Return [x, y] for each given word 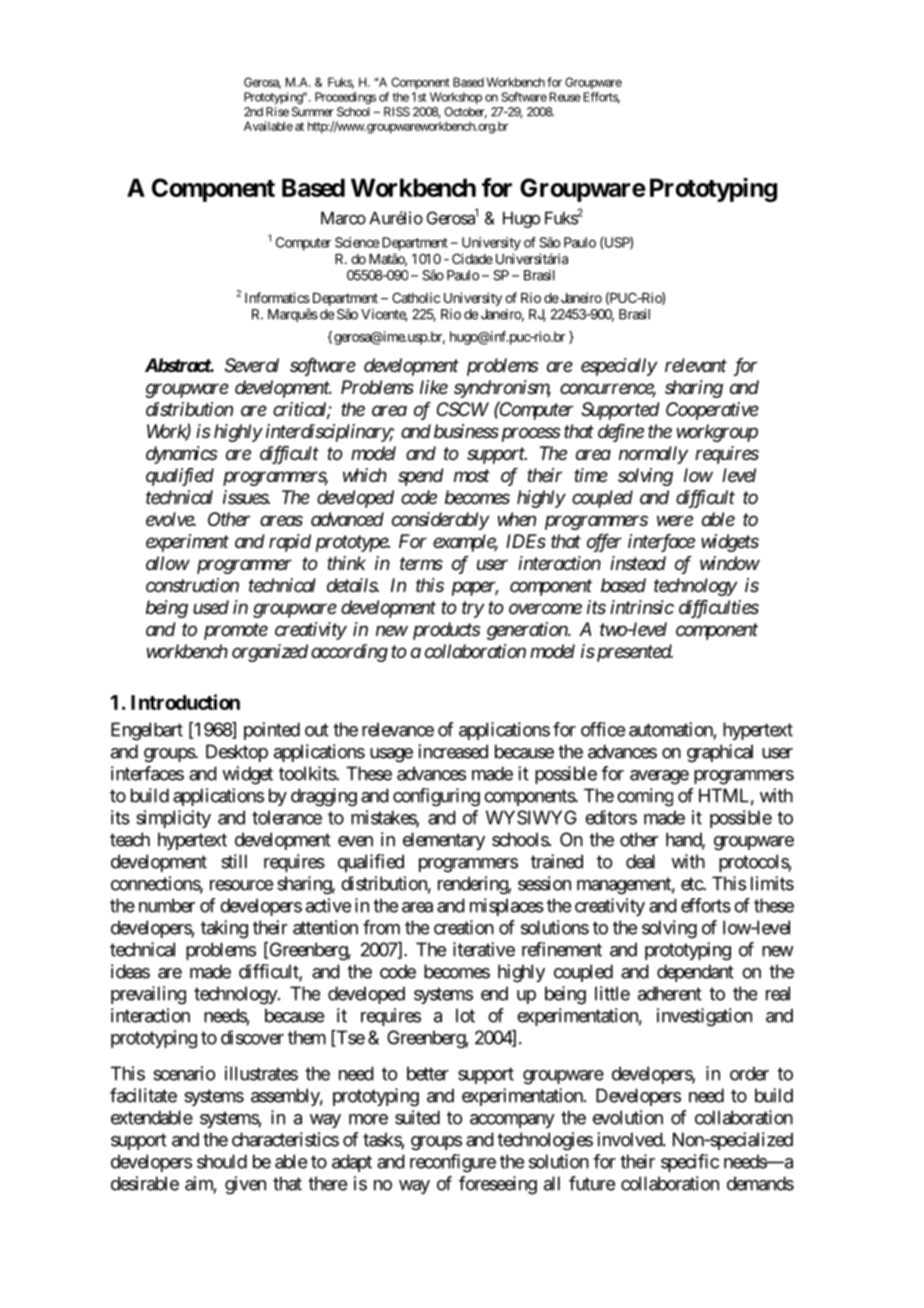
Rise [277, 112]
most [472, 475]
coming [645, 797]
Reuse [565, 97]
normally [653, 455]
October [465, 113]
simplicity [173, 819]
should [222, 1161]
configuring [436, 797]
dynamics [181, 455]
